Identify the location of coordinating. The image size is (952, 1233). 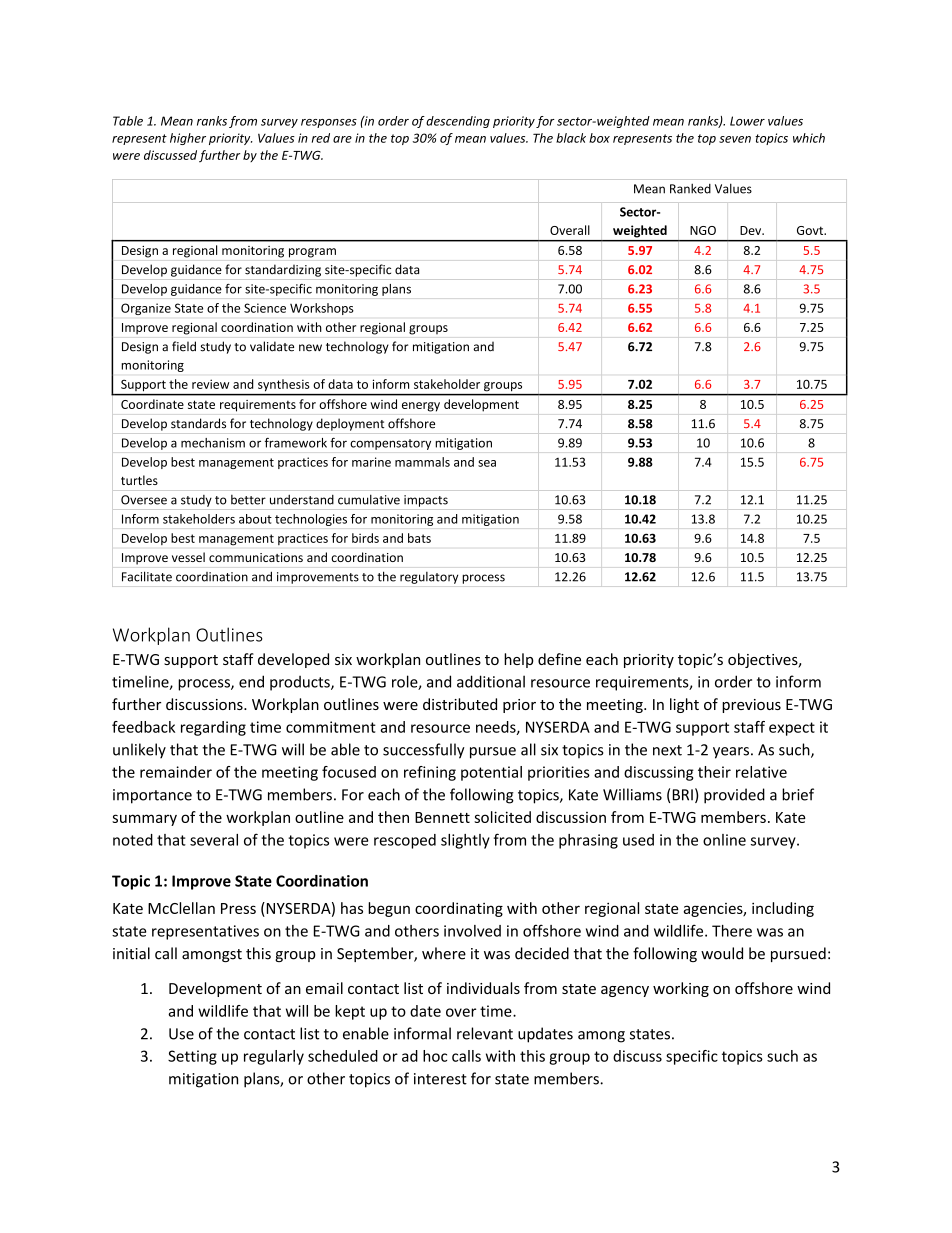
(459, 909).
